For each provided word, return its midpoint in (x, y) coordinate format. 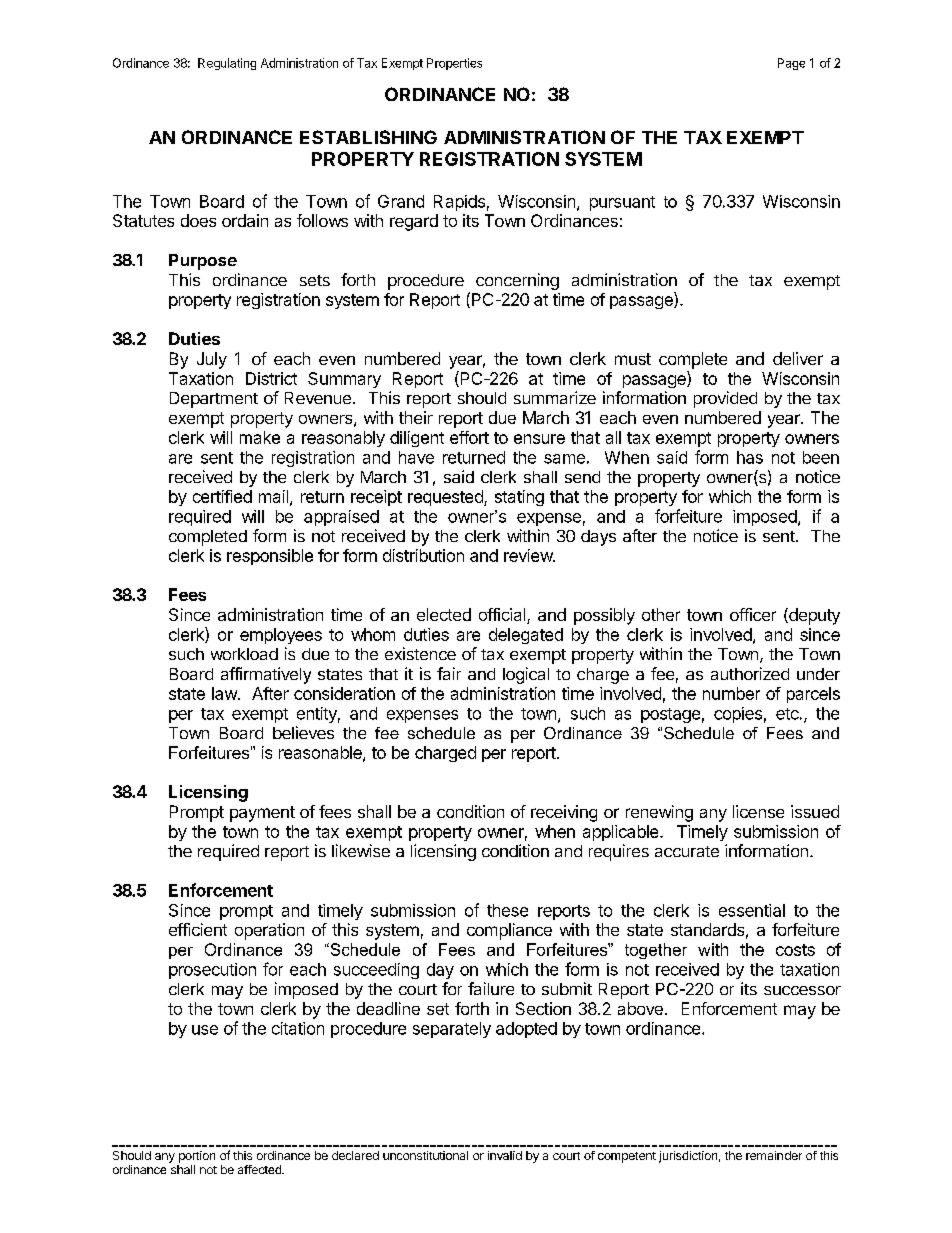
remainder (774, 1155)
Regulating (227, 64)
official (503, 616)
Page (791, 64)
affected (260, 1169)
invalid (505, 1155)
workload (244, 654)
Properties (454, 64)
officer (753, 614)
